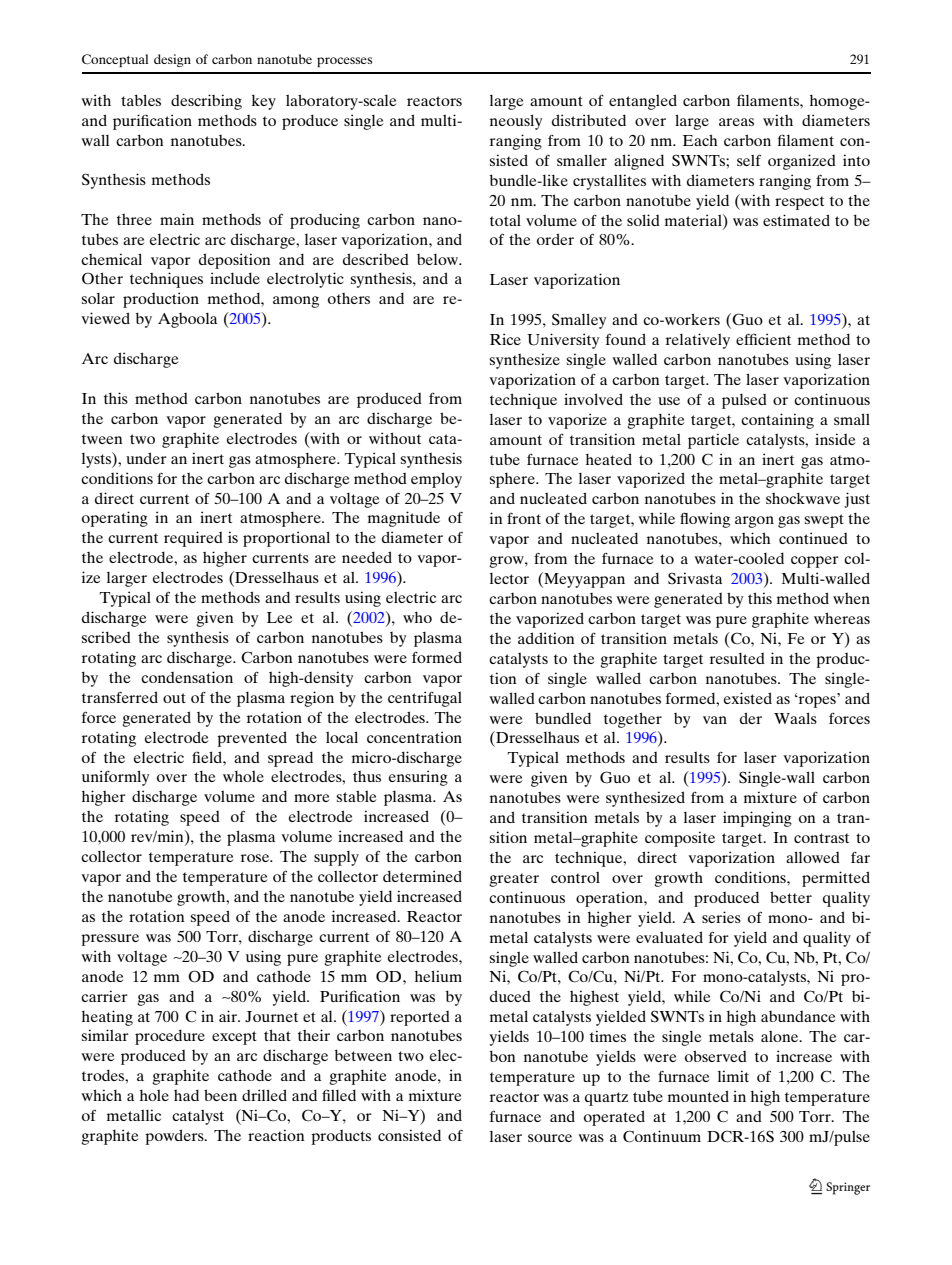 The width and height of the image is (952, 1265). What do you see at coordinates (115, 519) in the image?
I see `operating` at bounding box center [115, 519].
